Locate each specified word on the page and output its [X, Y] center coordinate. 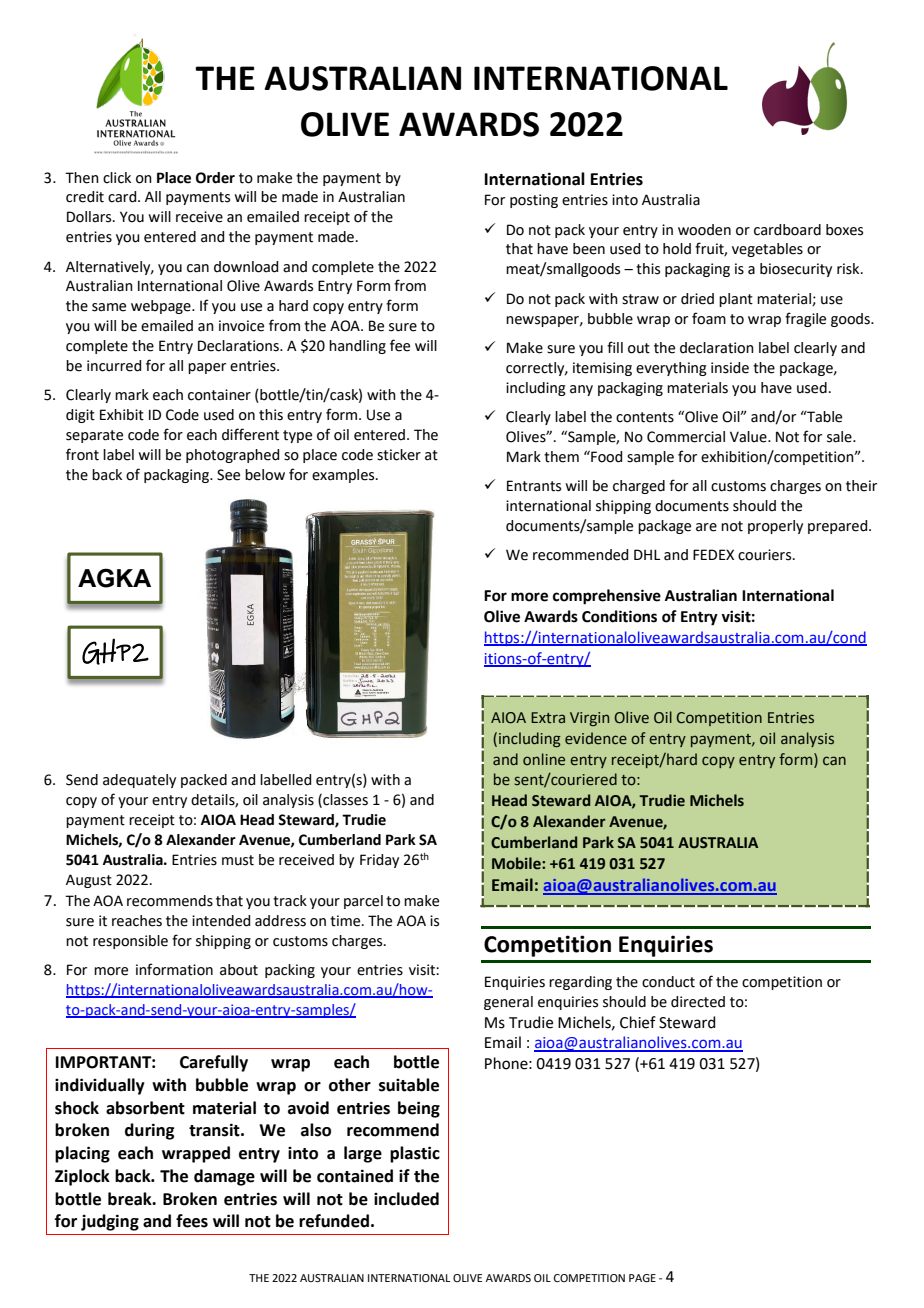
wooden [704, 230]
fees [192, 1221]
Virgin [589, 719]
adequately [139, 781]
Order [215, 178]
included [406, 1199]
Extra [548, 717]
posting [534, 201]
